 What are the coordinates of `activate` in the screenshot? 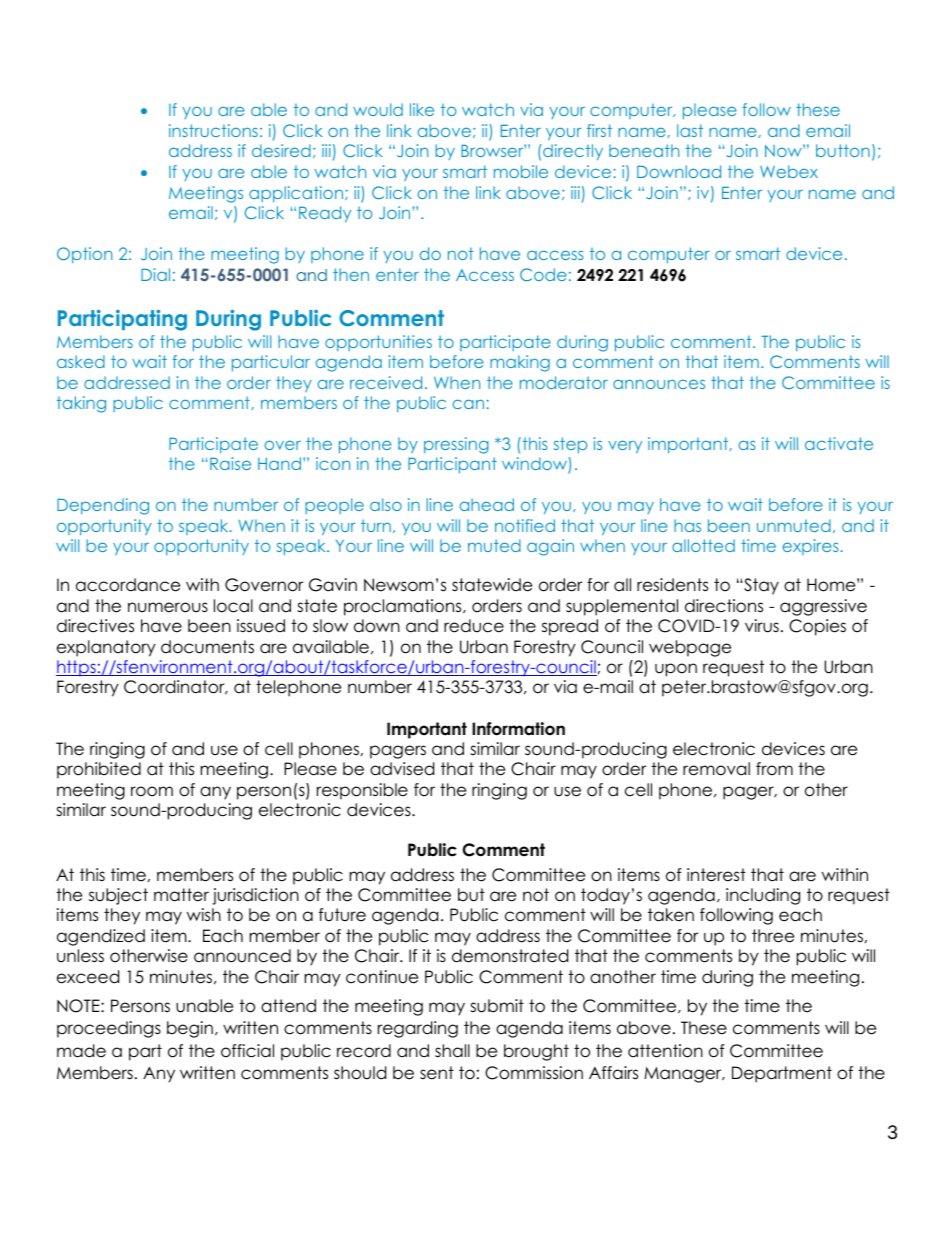 It's located at (839, 443).
